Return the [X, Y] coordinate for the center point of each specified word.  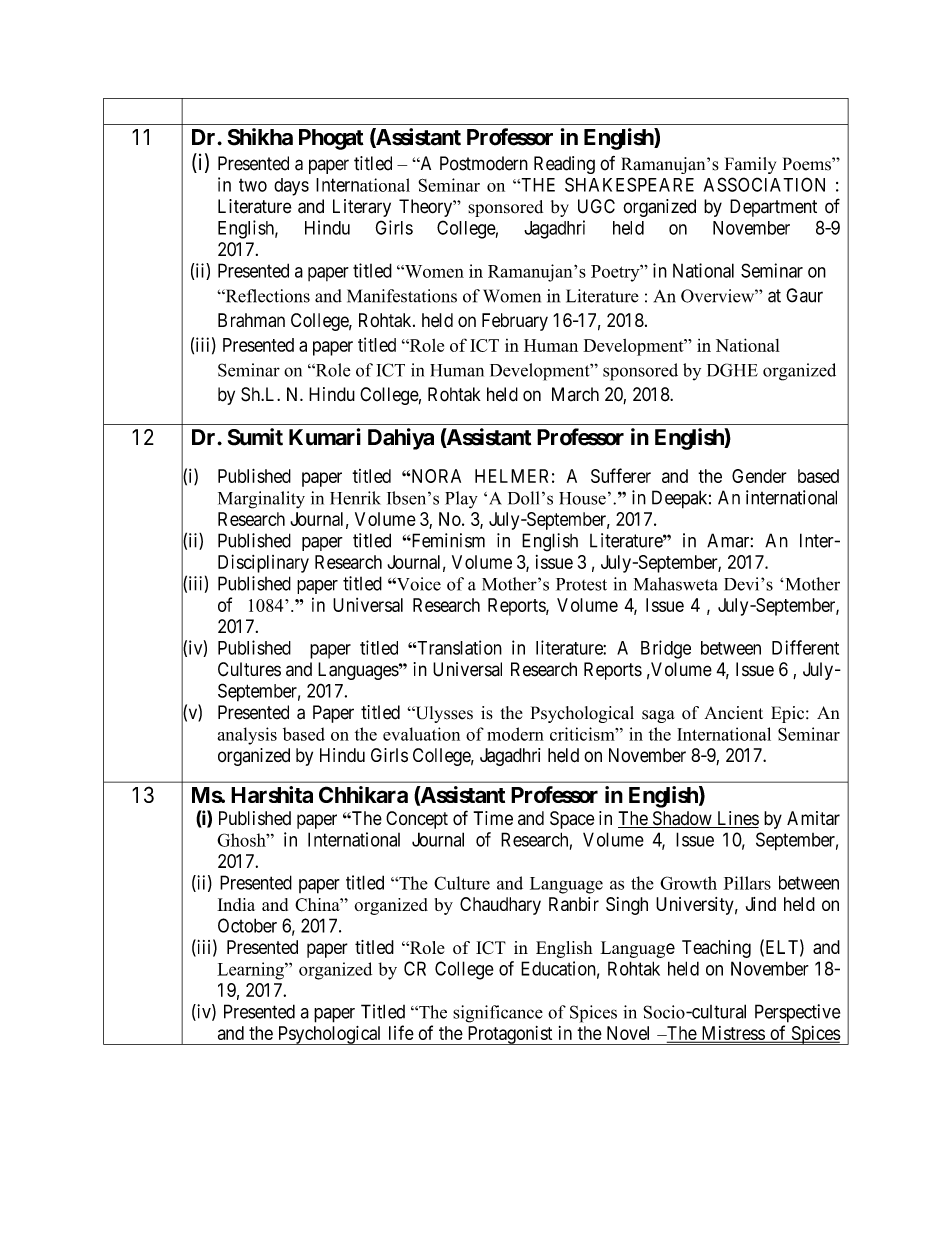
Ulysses [443, 714]
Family [750, 165]
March [575, 394]
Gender [759, 476]
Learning [251, 971]
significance [498, 1014]
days [291, 187]
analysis [247, 736]
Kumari [325, 437]
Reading [564, 165]
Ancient [733, 713]
